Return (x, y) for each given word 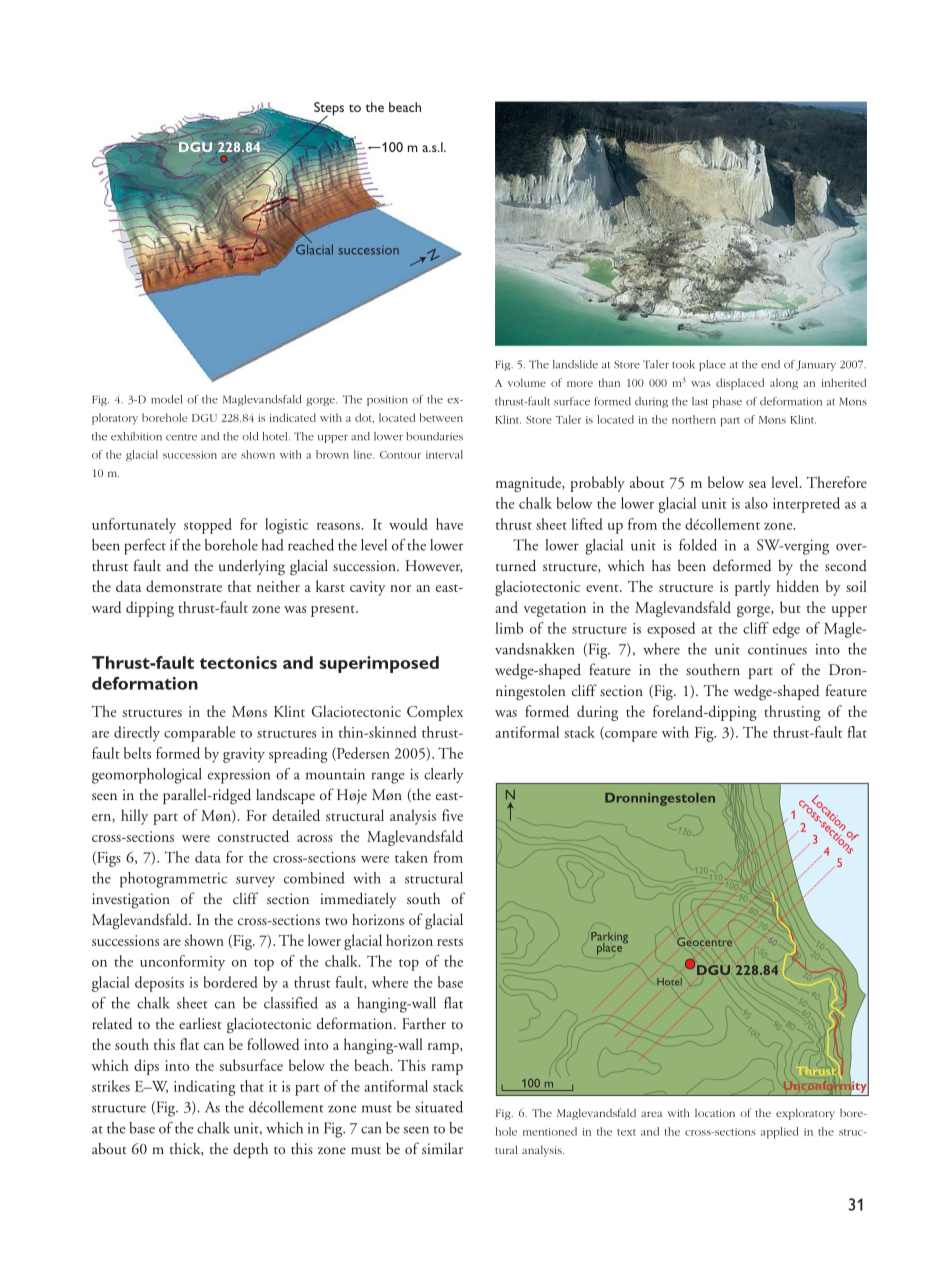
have (449, 524)
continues (777, 649)
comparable (199, 734)
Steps (329, 110)
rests (450, 942)
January (816, 366)
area (651, 1114)
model (166, 399)
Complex (435, 713)
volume (527, 382)
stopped (208, 526)
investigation (131, 901)
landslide (575, 364)
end (770, 364)
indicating (205, 1088)
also (756, 503)
